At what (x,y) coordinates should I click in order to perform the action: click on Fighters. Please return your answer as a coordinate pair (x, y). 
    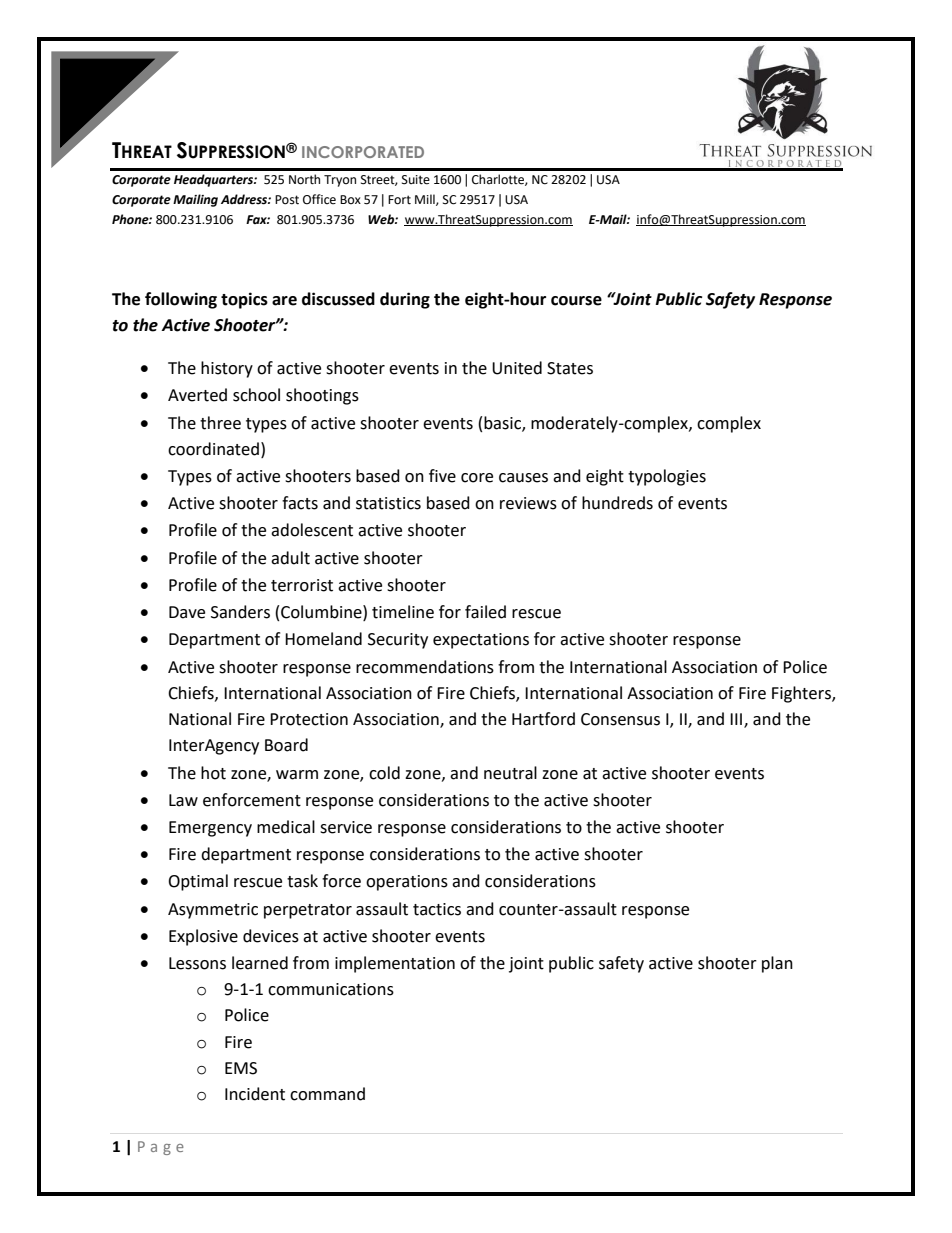
    Looking at the image, I should click on (802, 694).
